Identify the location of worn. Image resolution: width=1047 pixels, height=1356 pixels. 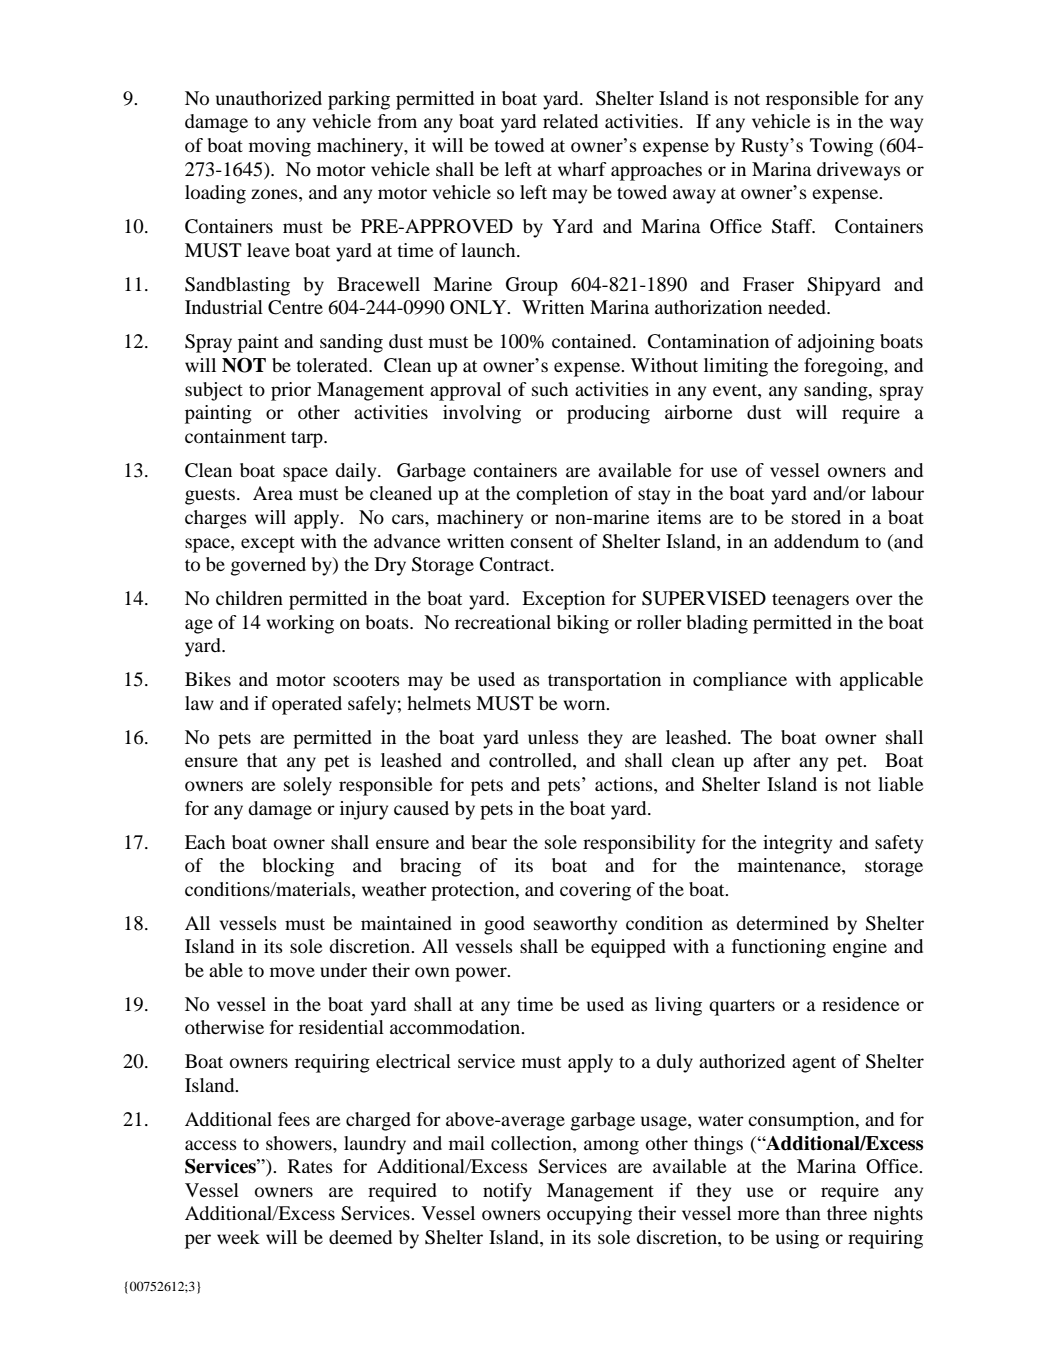
(585, 705).
